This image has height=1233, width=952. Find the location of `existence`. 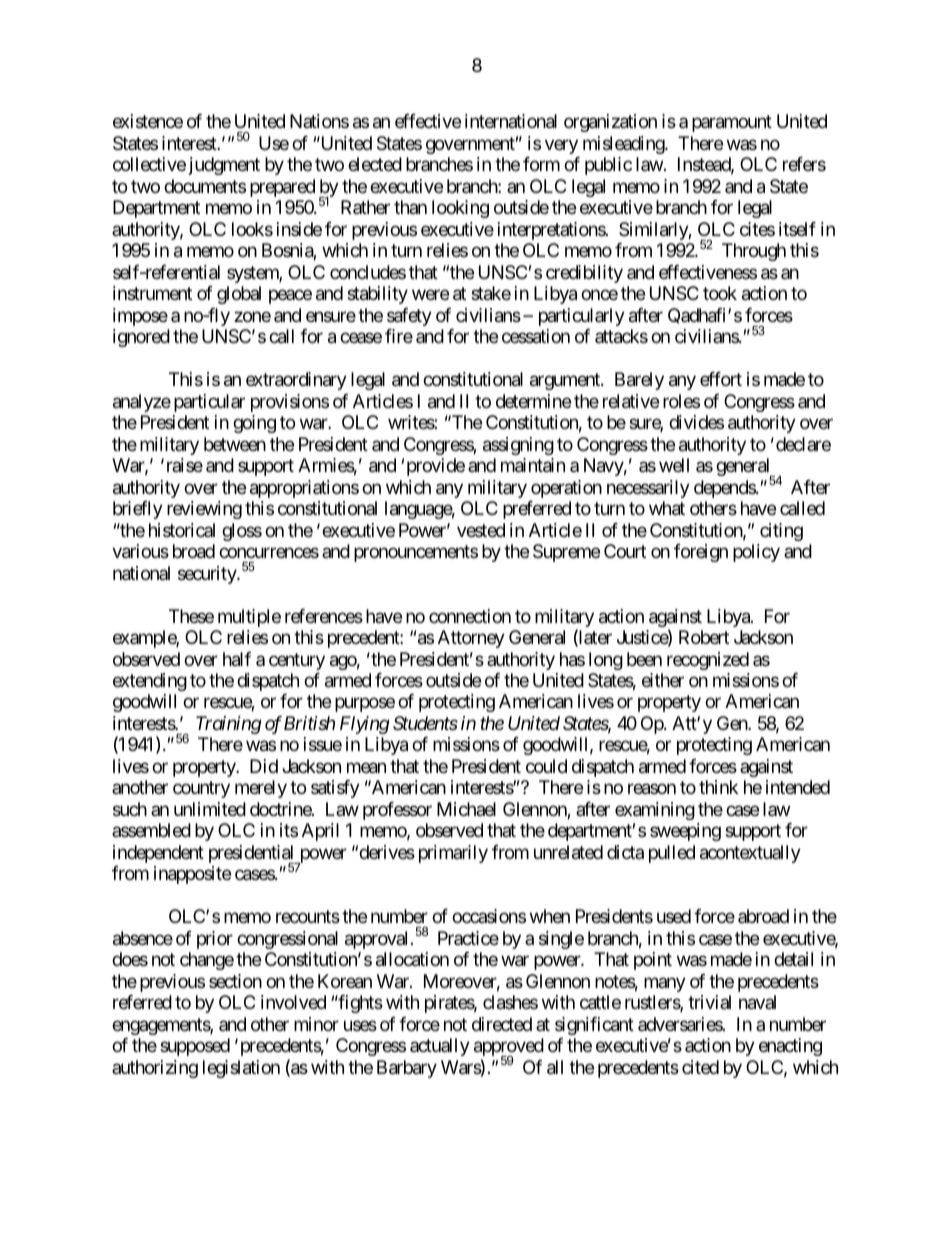

existence is located at coordinates (148, 121).
